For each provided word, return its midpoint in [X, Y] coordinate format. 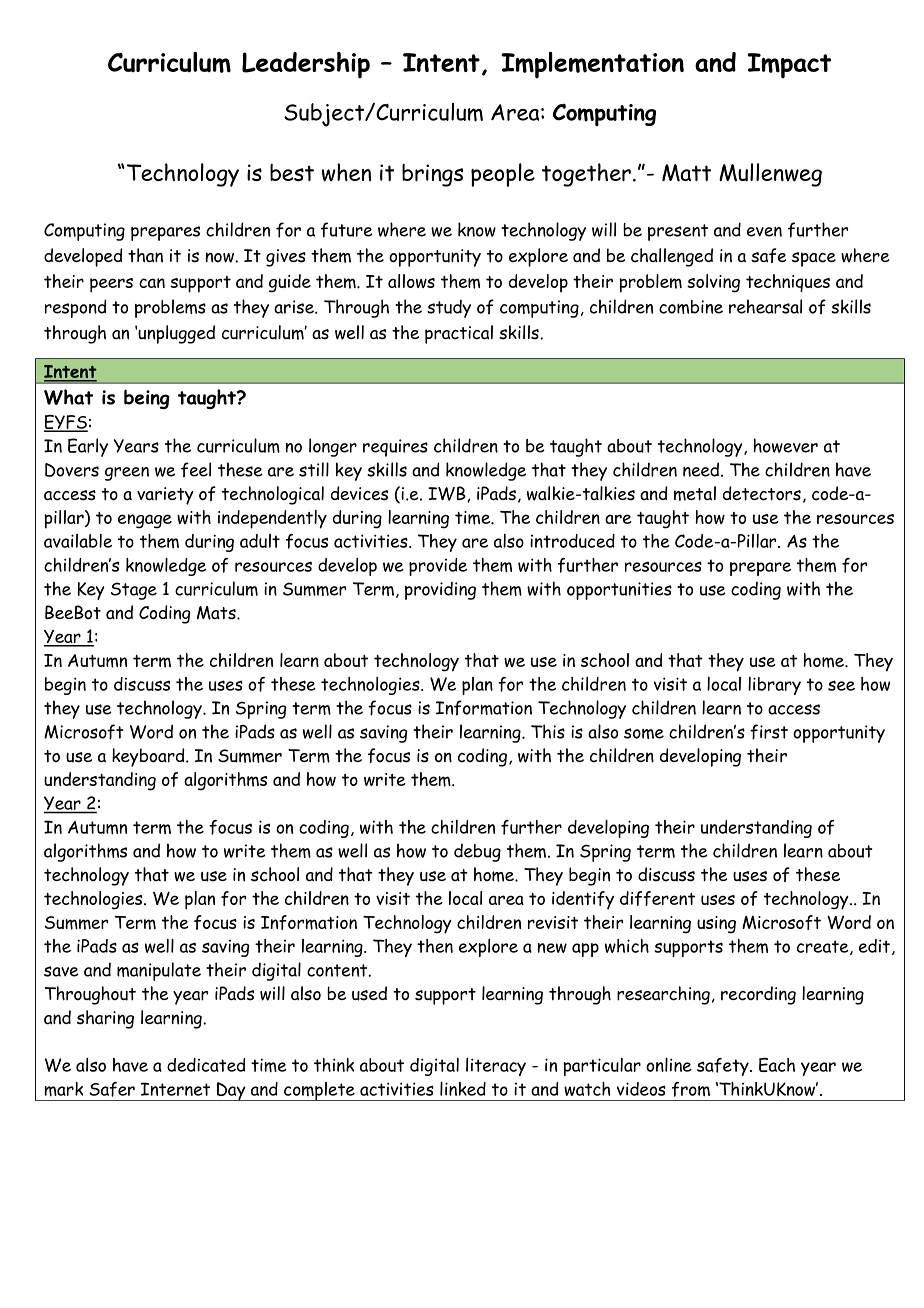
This [548, 731]
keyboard [149, 757]
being [147, 399]
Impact [789, 66]
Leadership [306, 65]
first [769, 732]
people [503, 175]
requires [395, 448]
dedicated [206, 1065]
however [785, 445]
